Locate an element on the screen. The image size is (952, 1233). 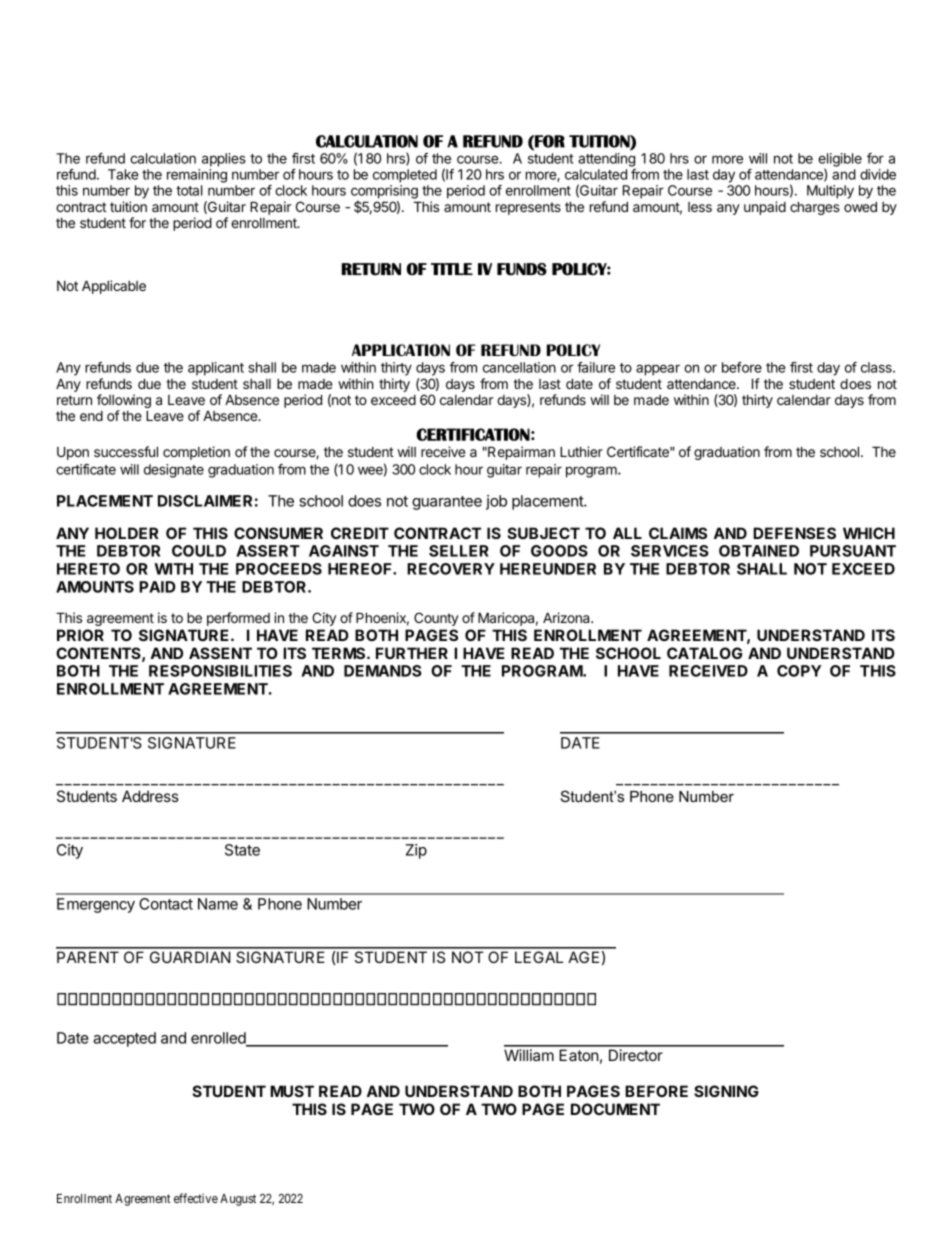
effective is located at coordinates (196, 1198).
